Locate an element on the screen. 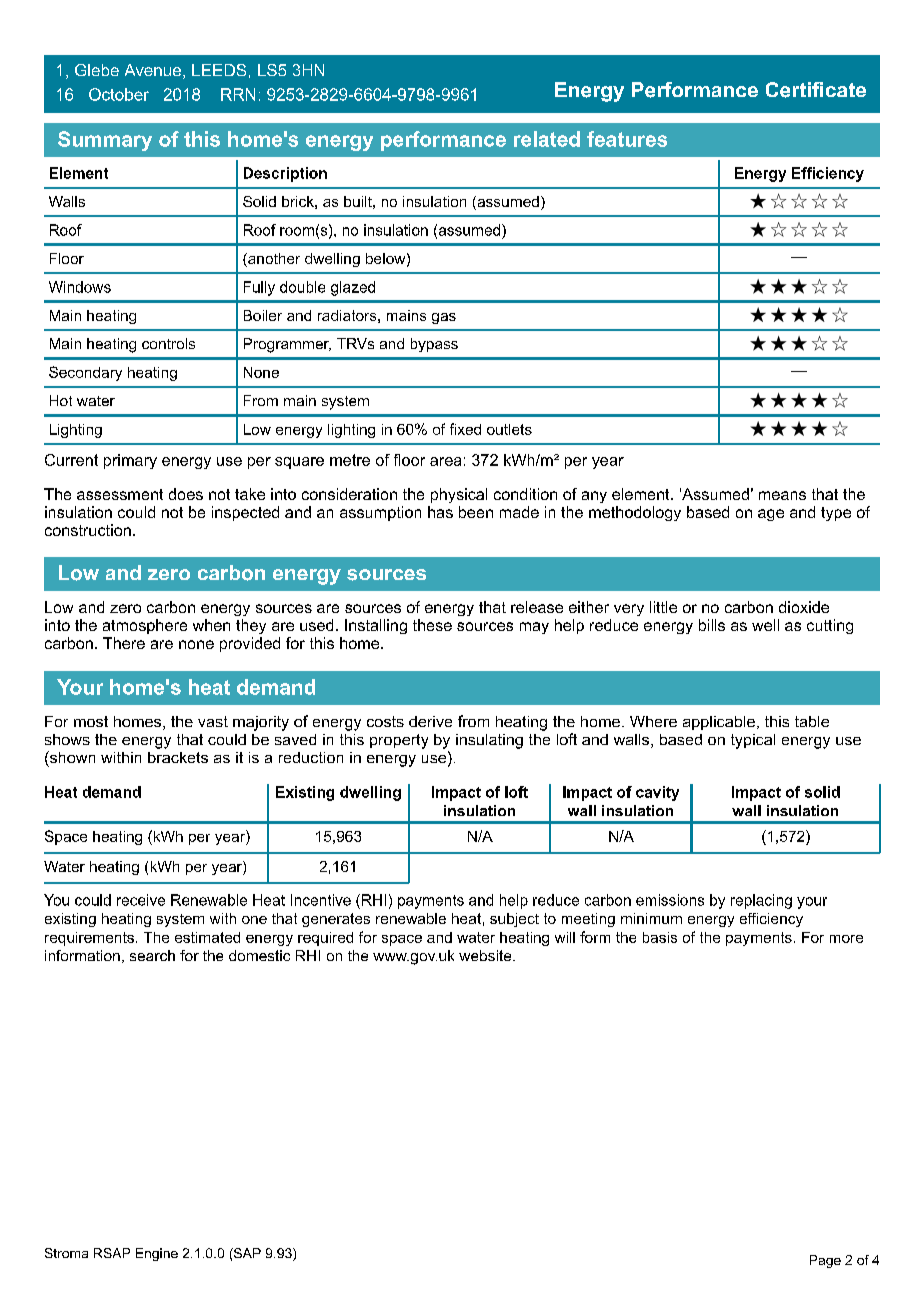 The width and height of the screenshot is (924, 1308). related is located at coordinates (547, 139).
